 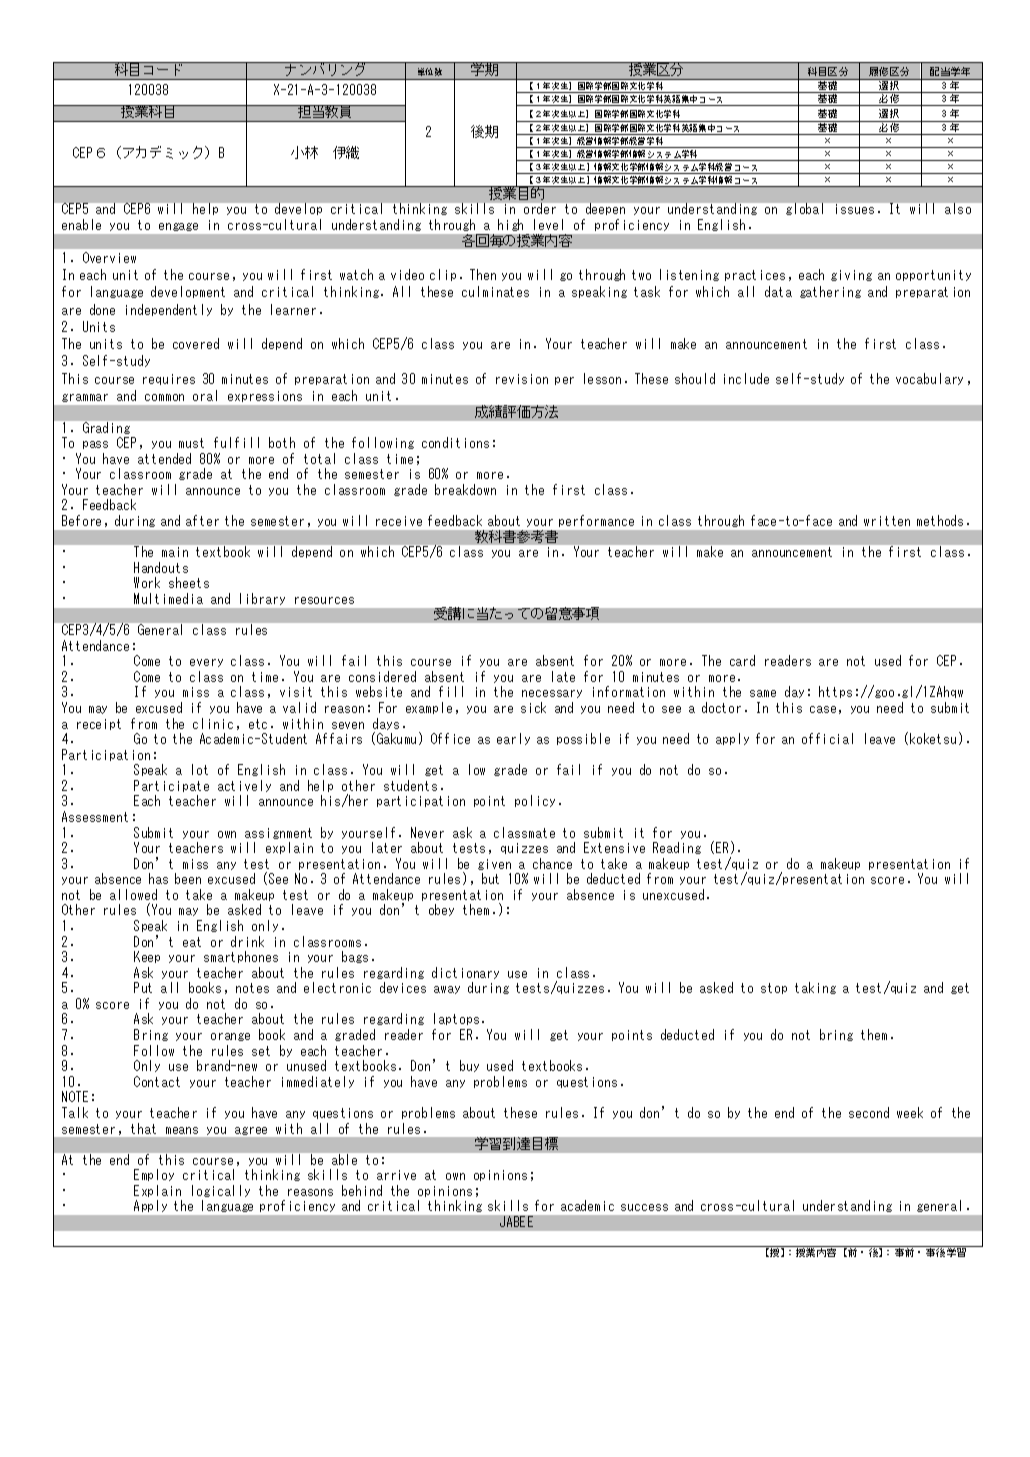 I want to click on early, so click(x=513, y=739).
